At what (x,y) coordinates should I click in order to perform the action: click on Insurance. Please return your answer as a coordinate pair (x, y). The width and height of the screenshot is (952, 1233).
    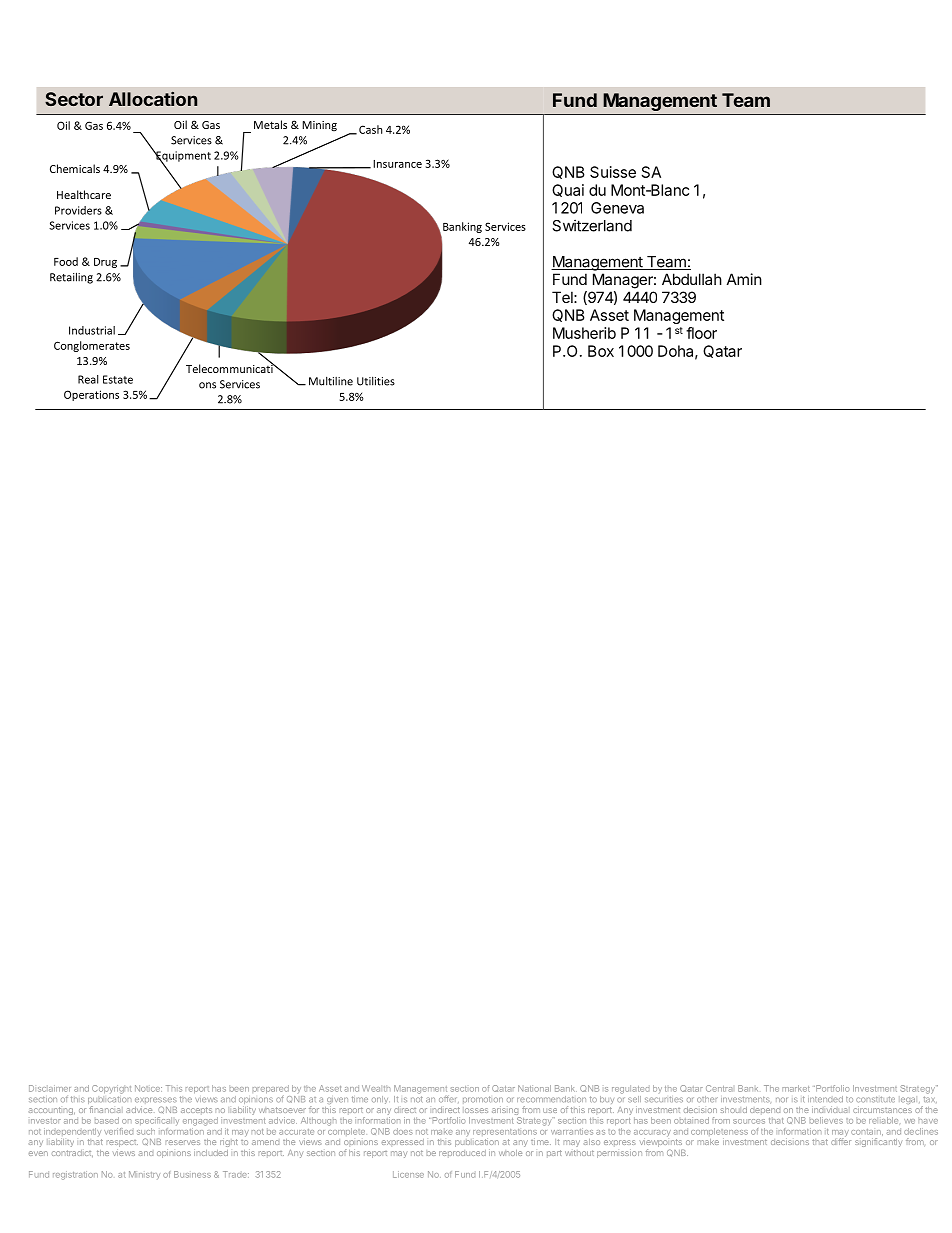
    Looking at the image, I should click on (397, 164).
